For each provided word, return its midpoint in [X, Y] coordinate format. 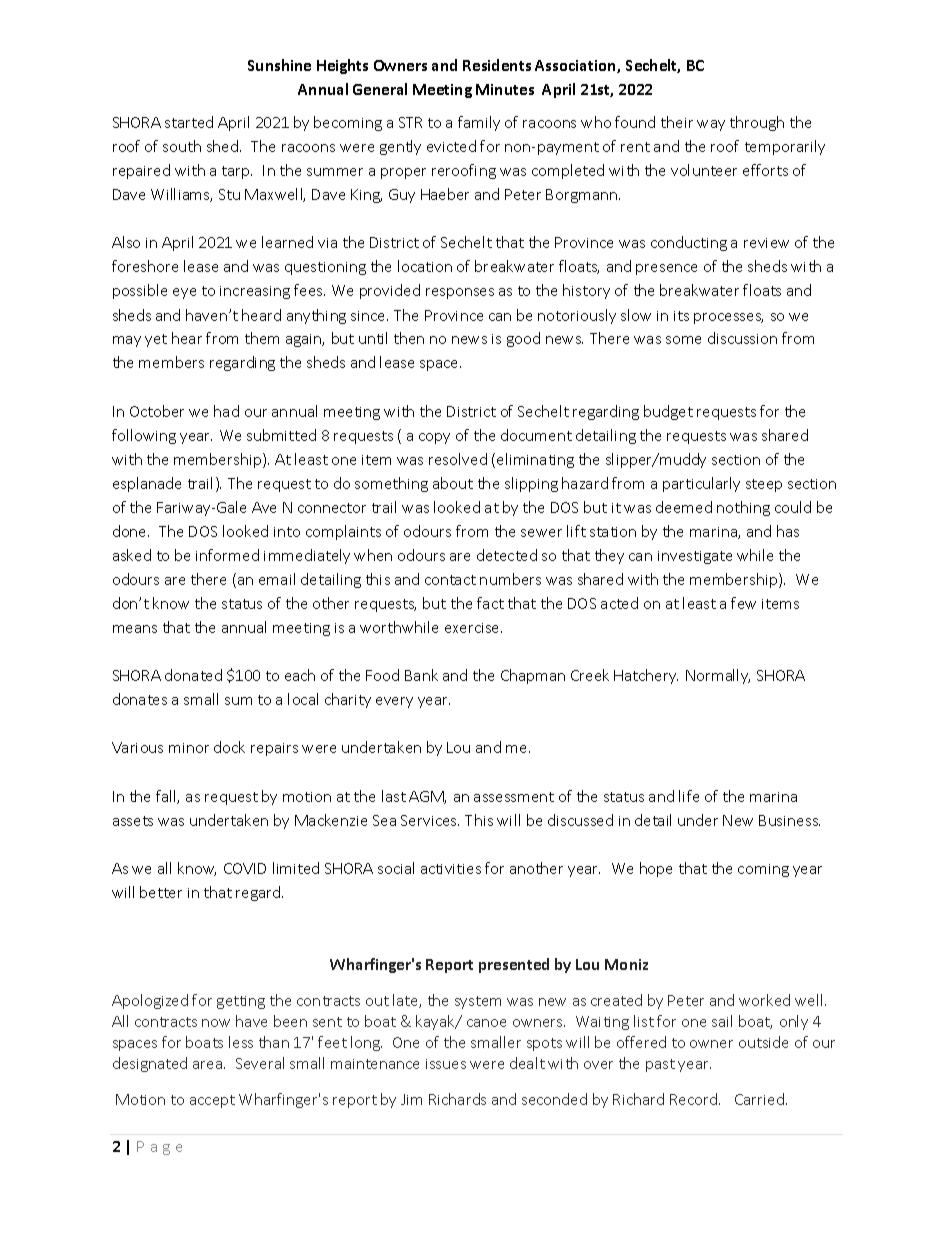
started [189, 122]
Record [695, 1099]
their [677, 122]
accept [212, 1101]
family [479, 123]
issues [446, 1064]
